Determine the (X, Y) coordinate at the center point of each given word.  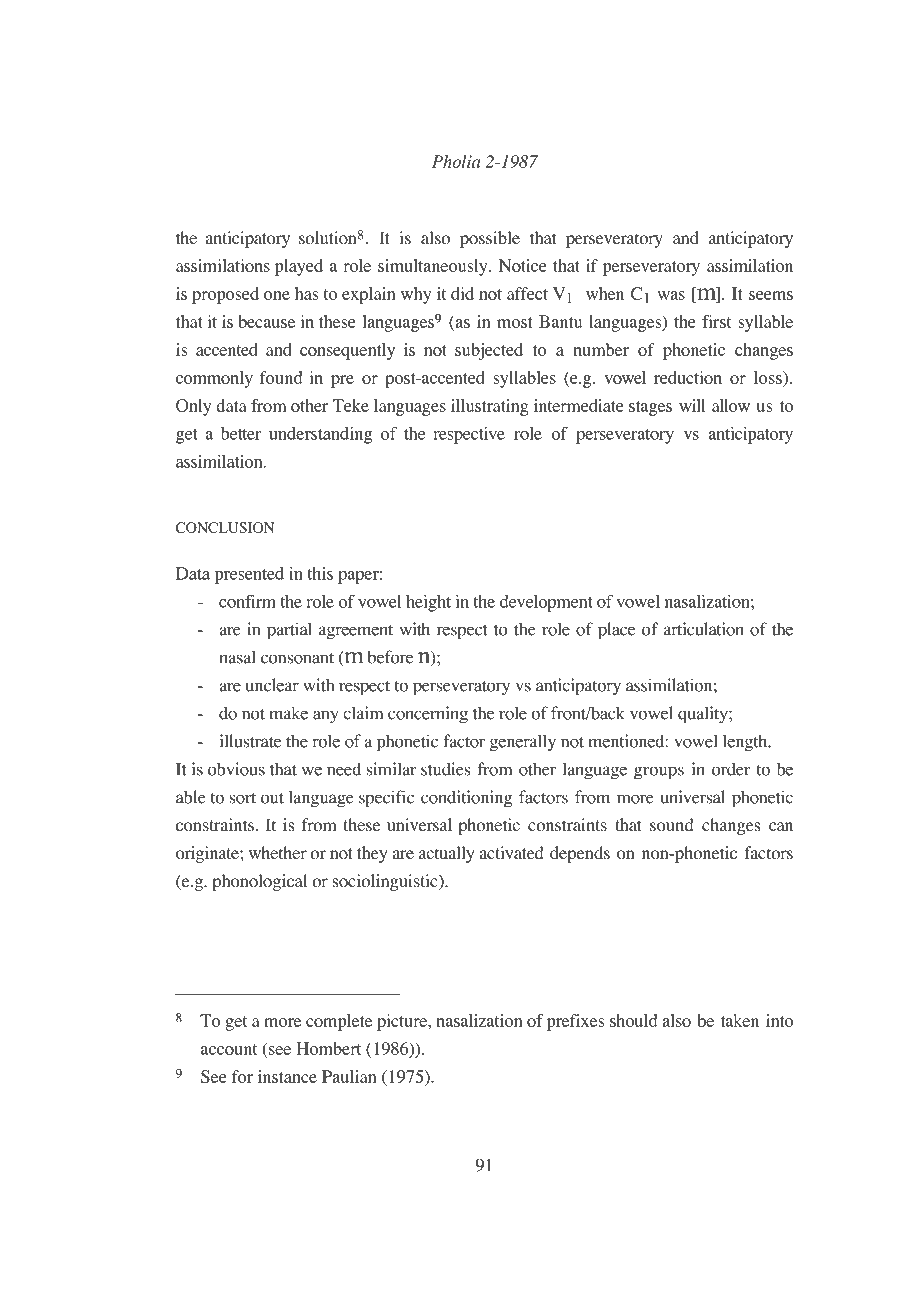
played (299, 267)
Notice (523, 265)
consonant (297, 658)
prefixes (575, 1022)
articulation (704, 629)
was (671, 295)
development (546, 603)
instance (287, 1076)
